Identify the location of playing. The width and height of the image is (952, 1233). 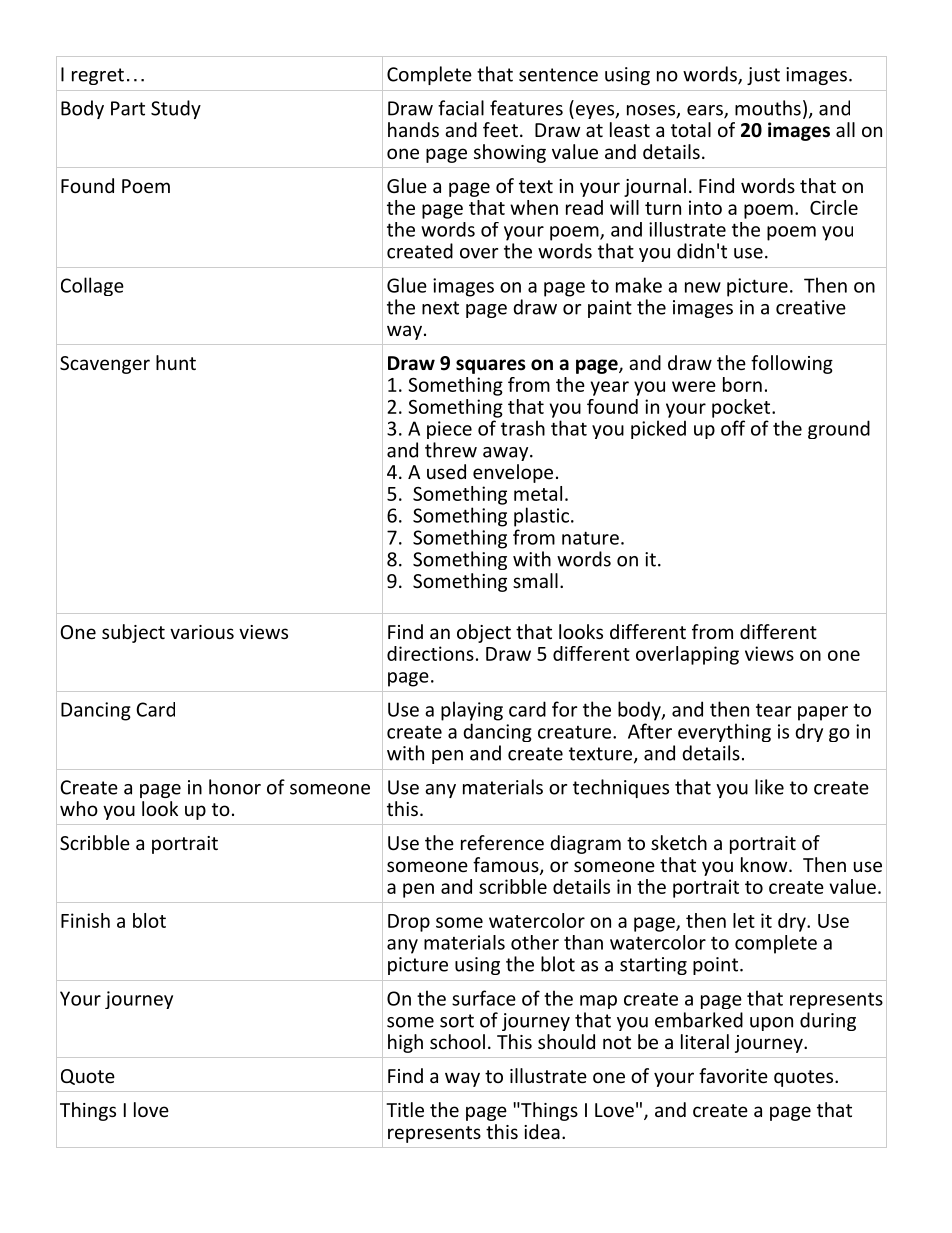
(472, 711).
